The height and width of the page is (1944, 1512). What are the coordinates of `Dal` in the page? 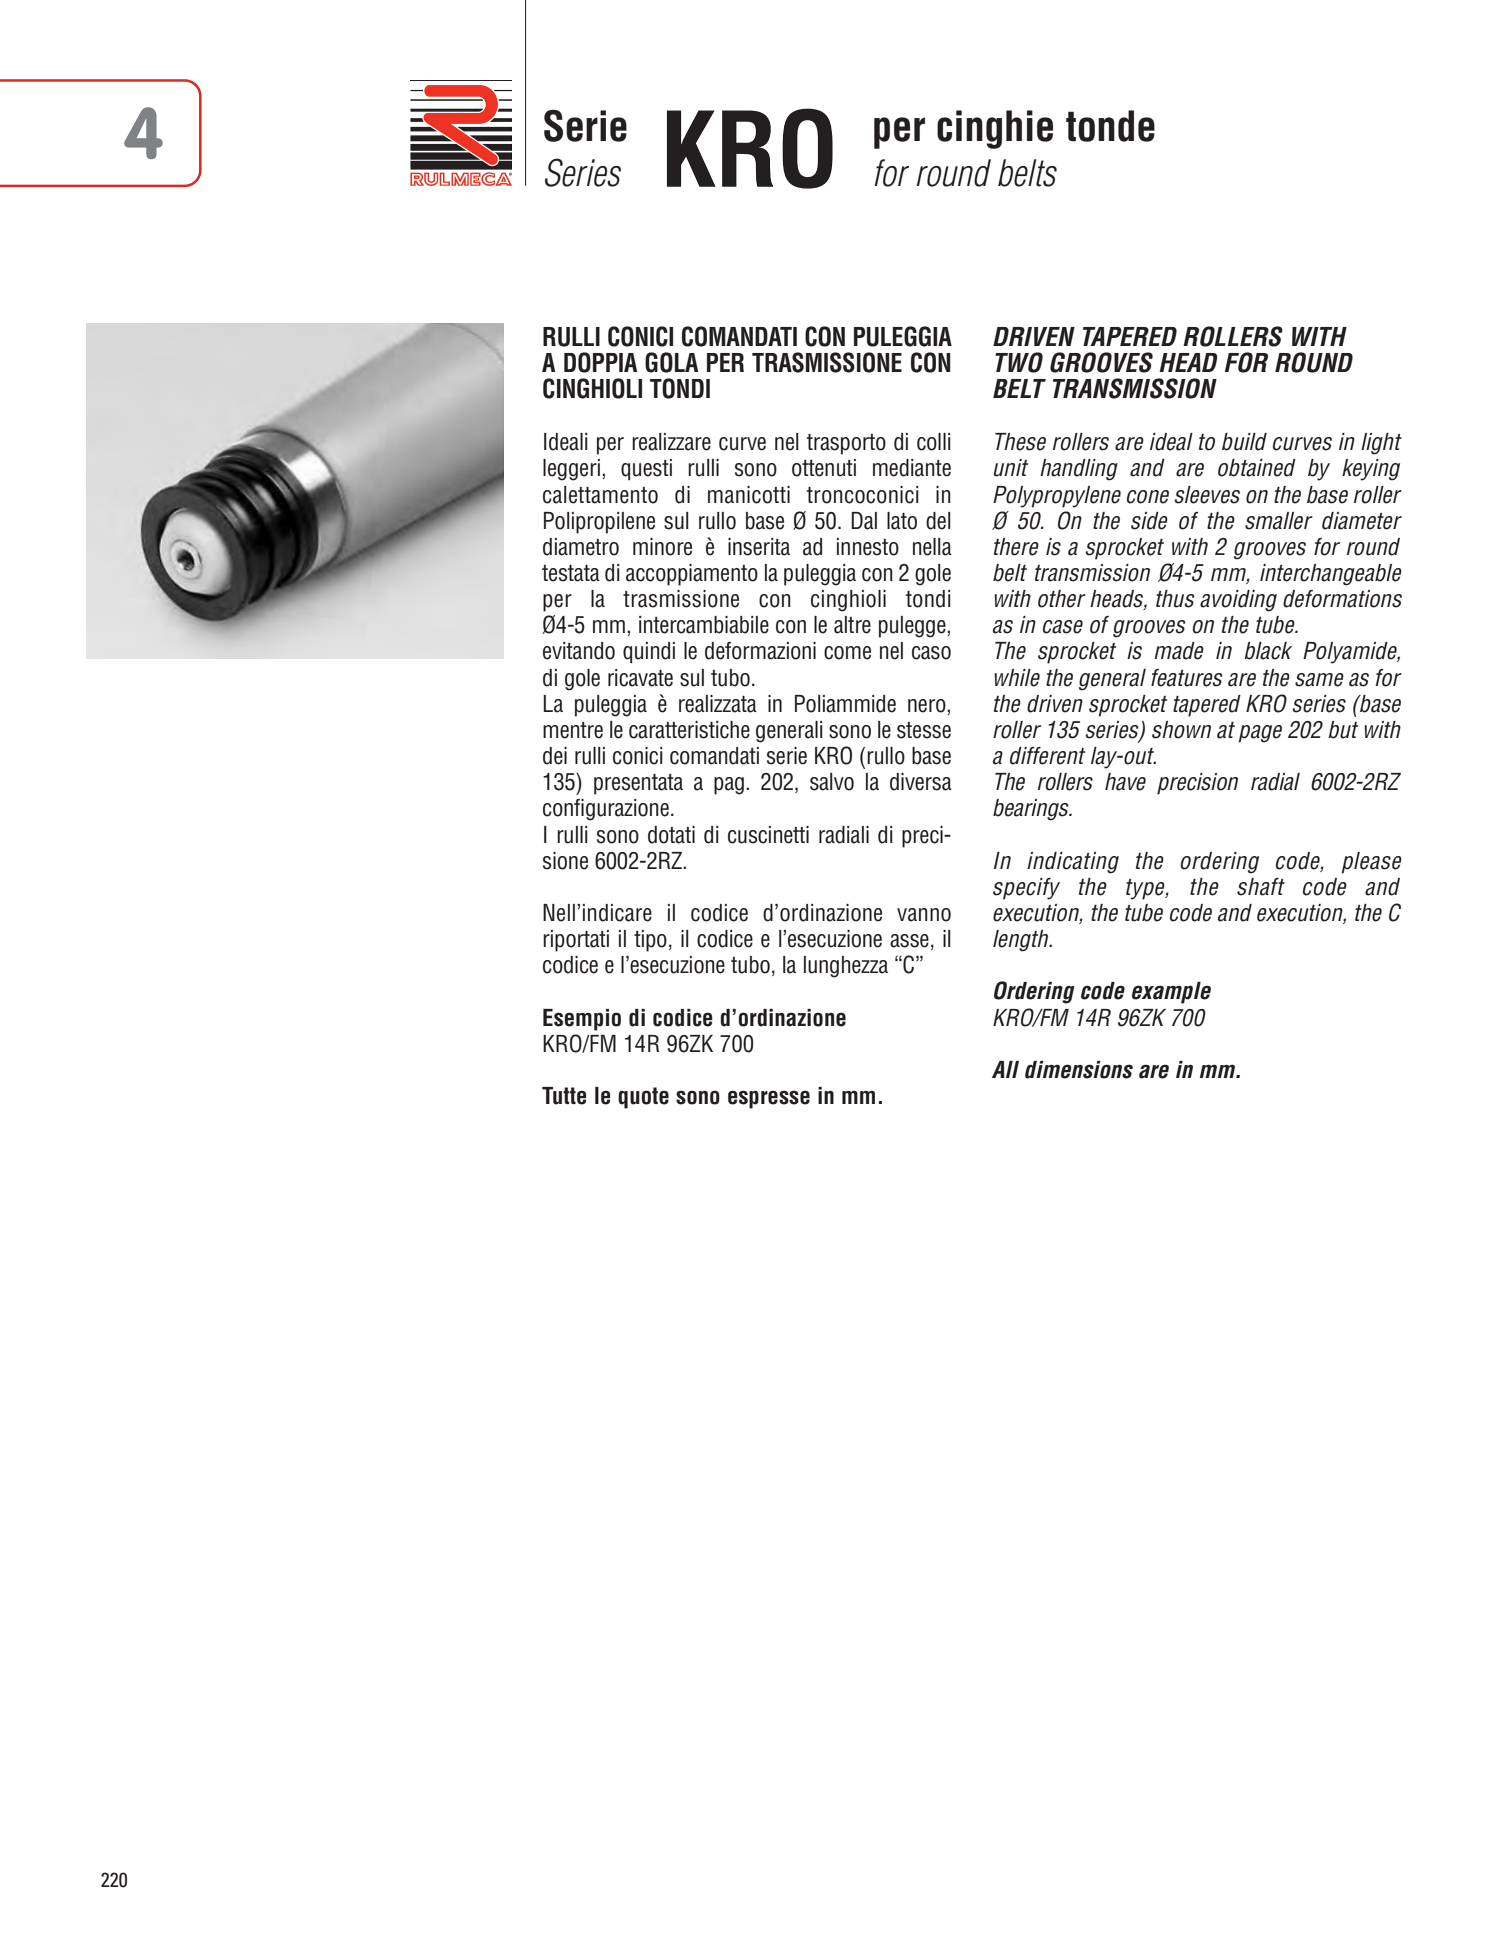 It's located at (864, 521).
